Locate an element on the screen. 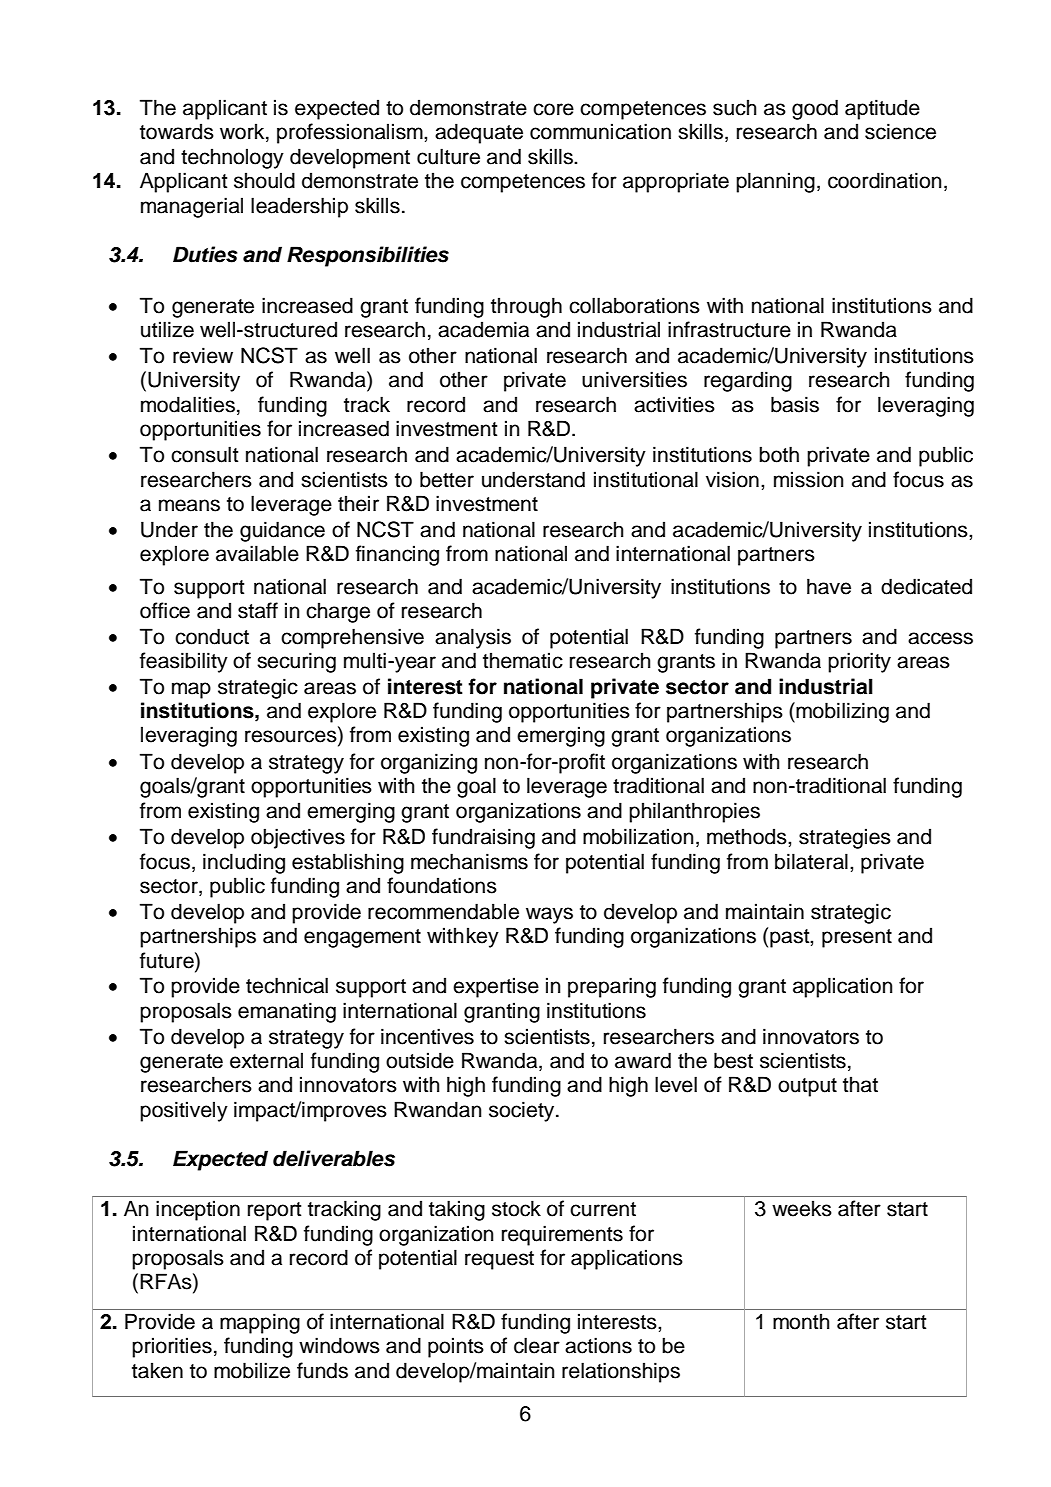 The width and height of the screenshot is (1051, 1487). core is located at coordinates (553, 109).
